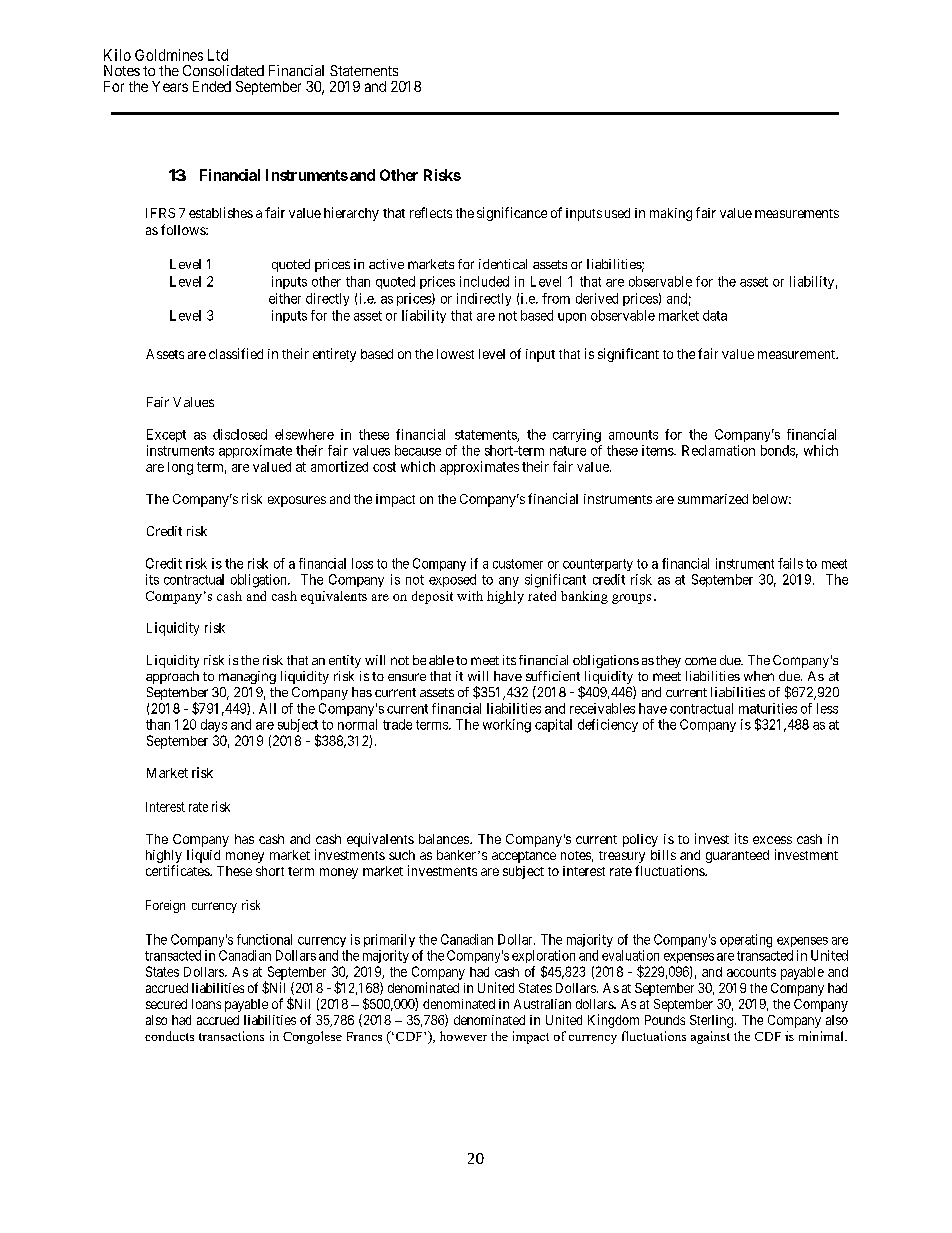 The width and height of the document is (952, 1233). Describe the element at coordinates (507, 726) in the document. I see `working` at that location.
